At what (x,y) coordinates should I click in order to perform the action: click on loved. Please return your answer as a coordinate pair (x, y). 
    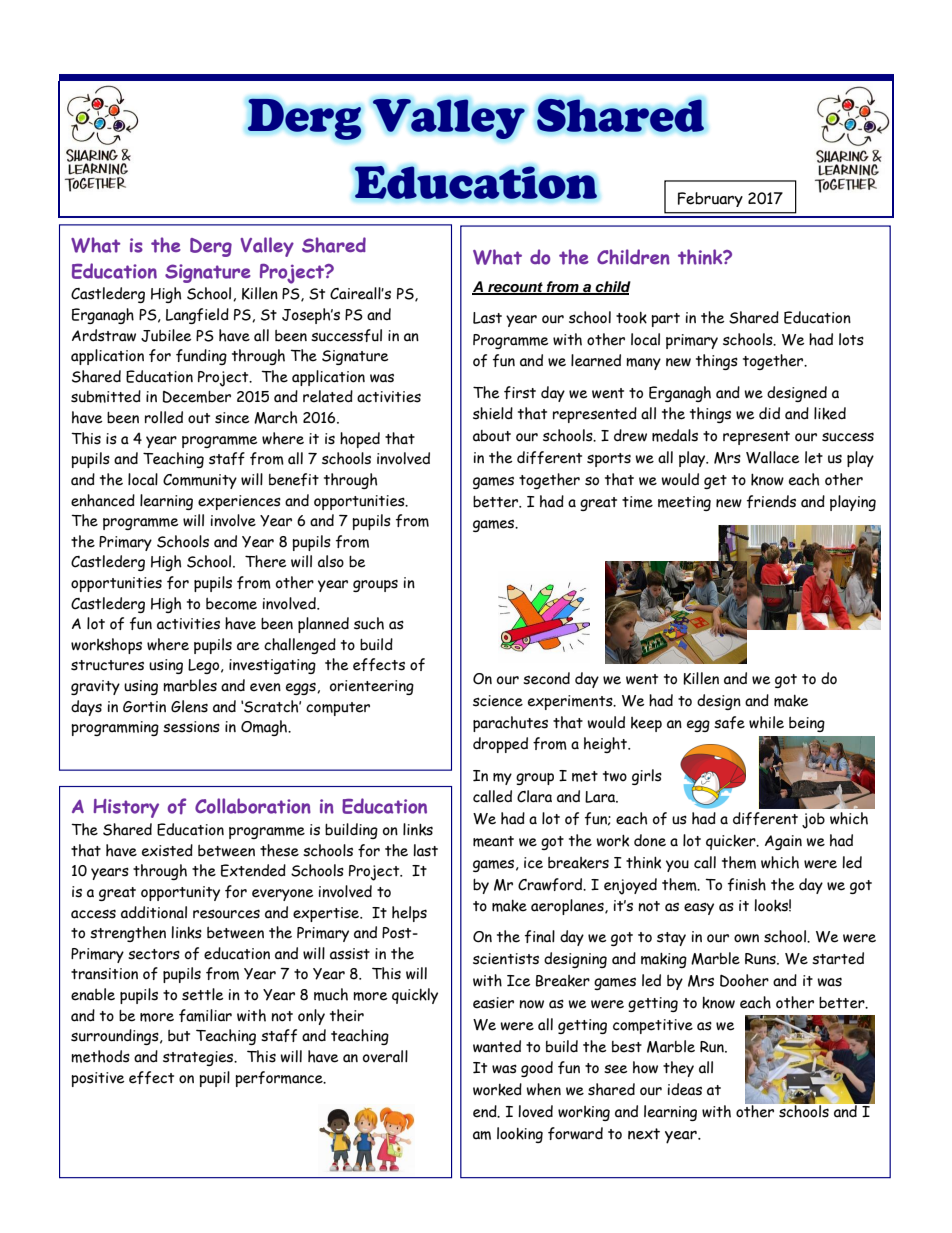
    Looking at the image, I should click on (536, 1111).
